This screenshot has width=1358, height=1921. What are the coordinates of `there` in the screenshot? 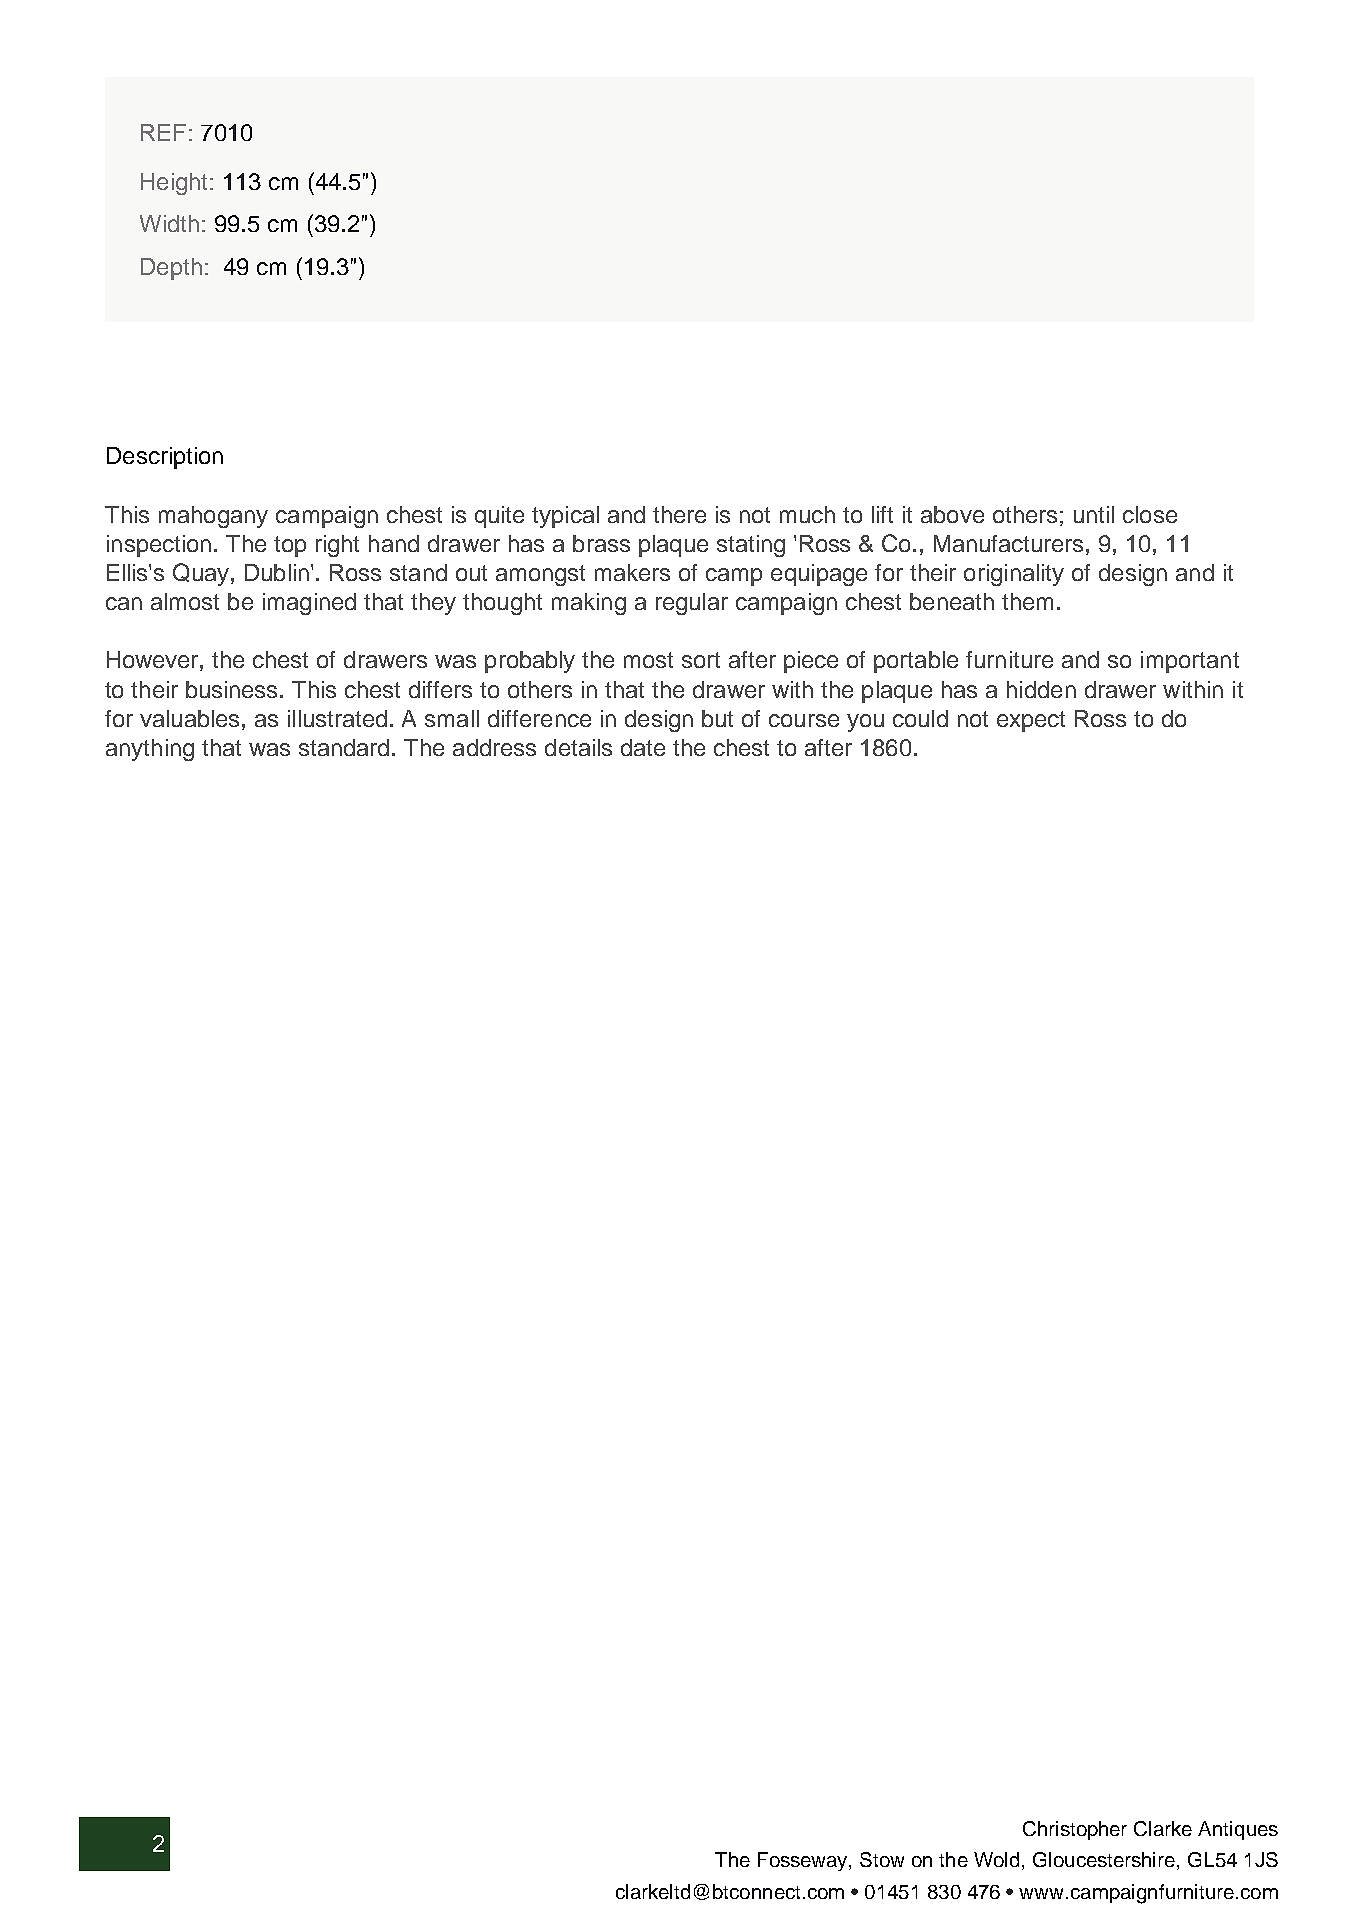 It's located at (679, 514).
